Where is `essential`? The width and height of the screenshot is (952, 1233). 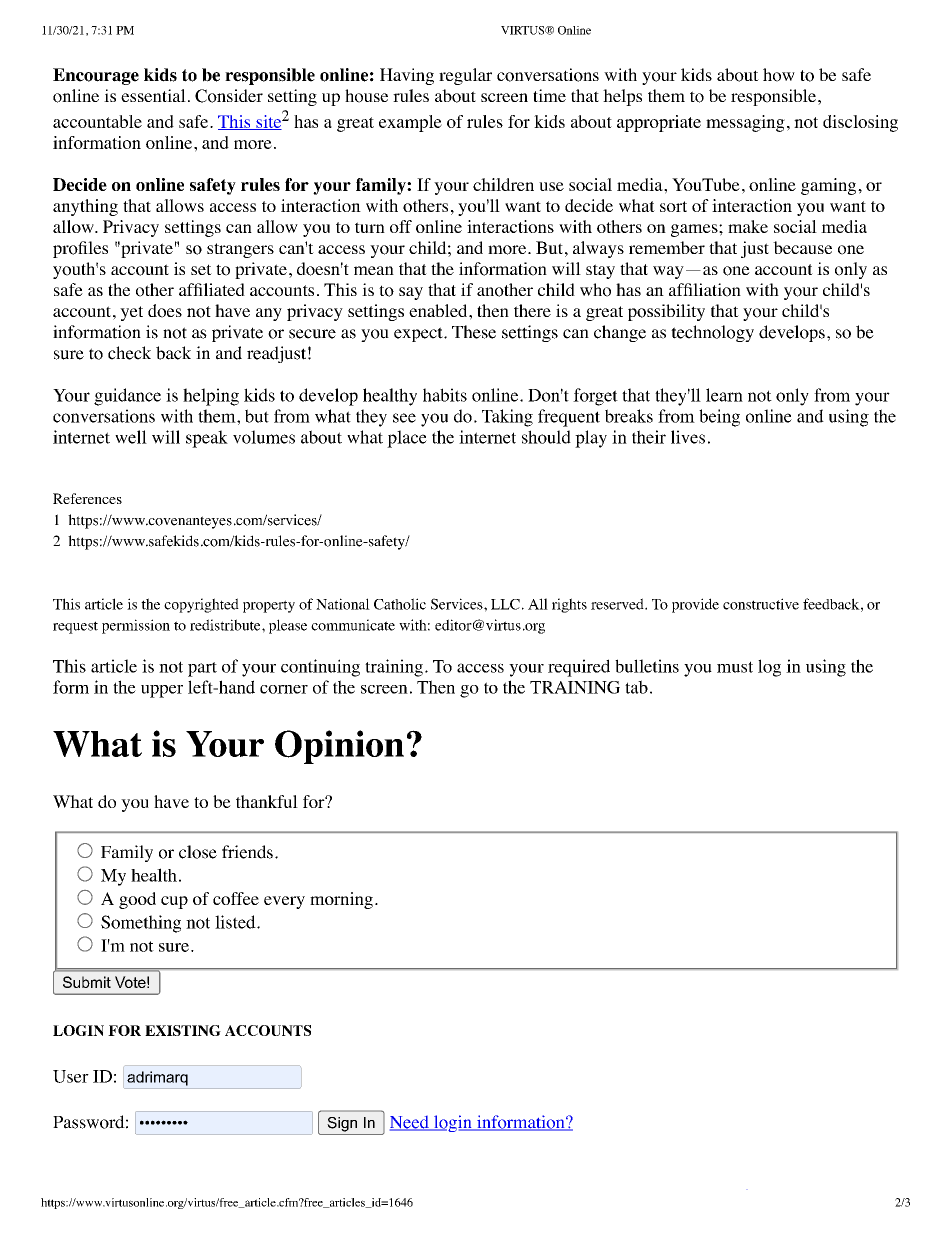 essential is located at coordinates (153, 95).
